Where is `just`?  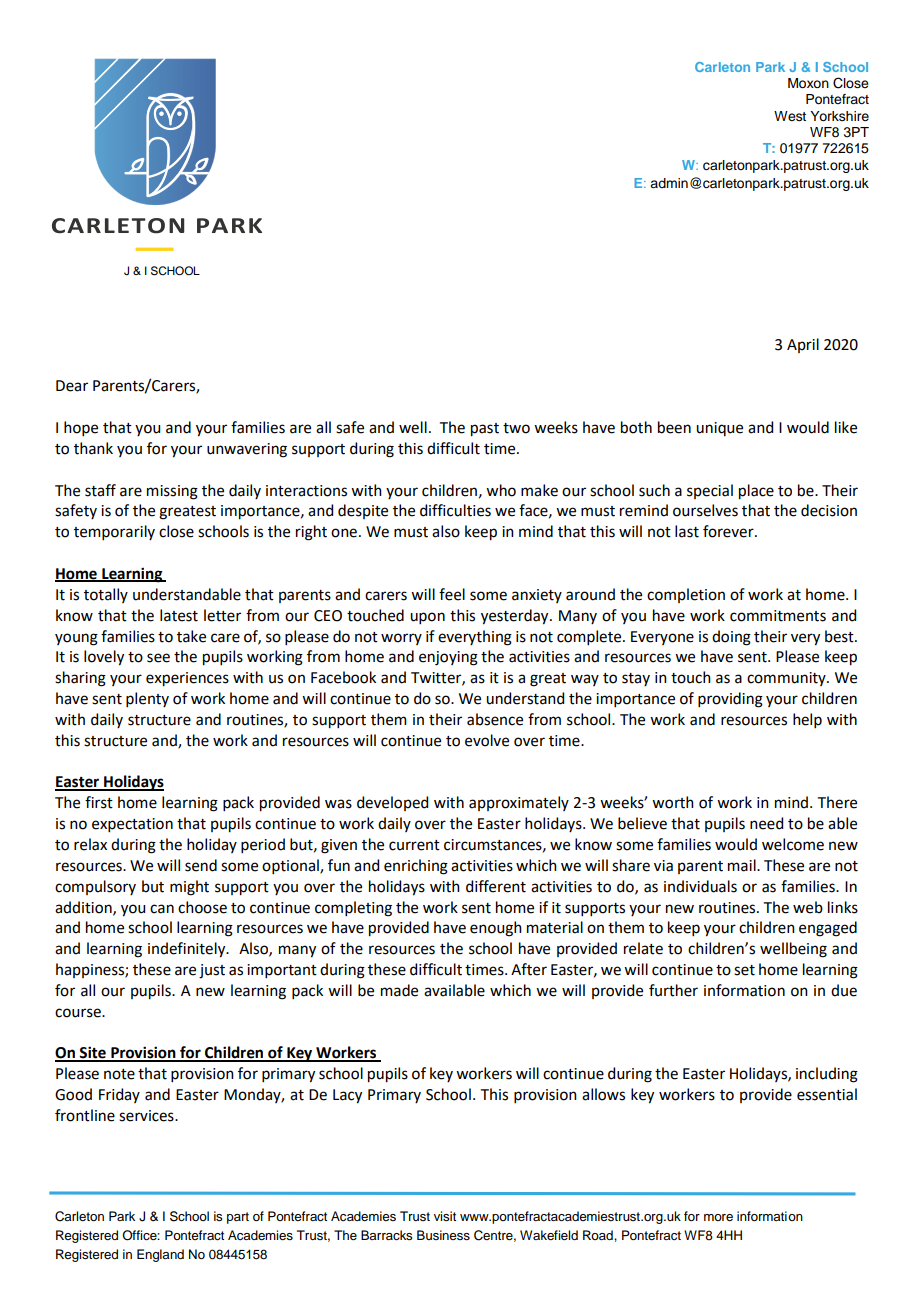 just is located at coordinates (212, 971).
